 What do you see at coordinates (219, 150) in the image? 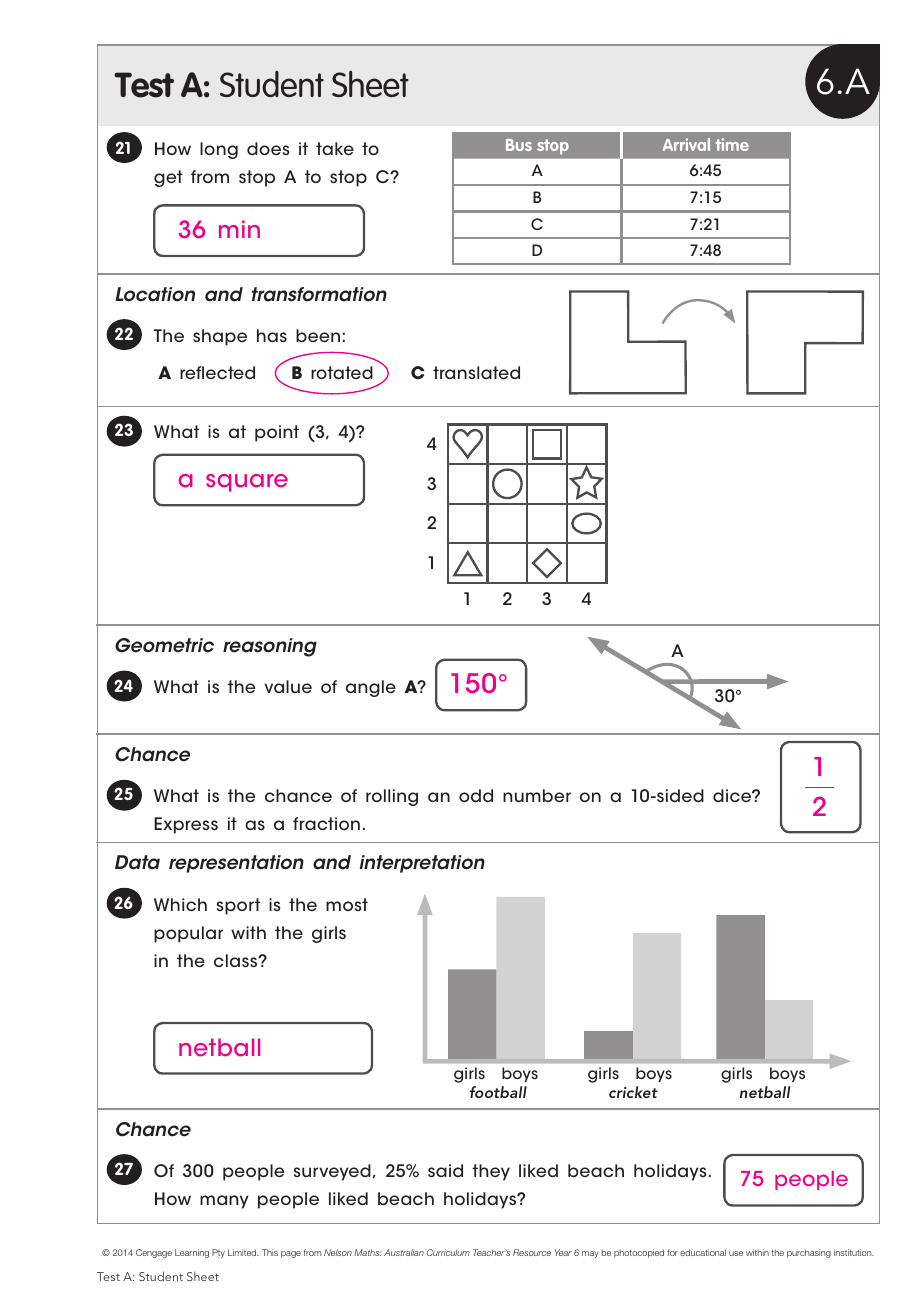
I see `long` at bounding box center [219, 150].
